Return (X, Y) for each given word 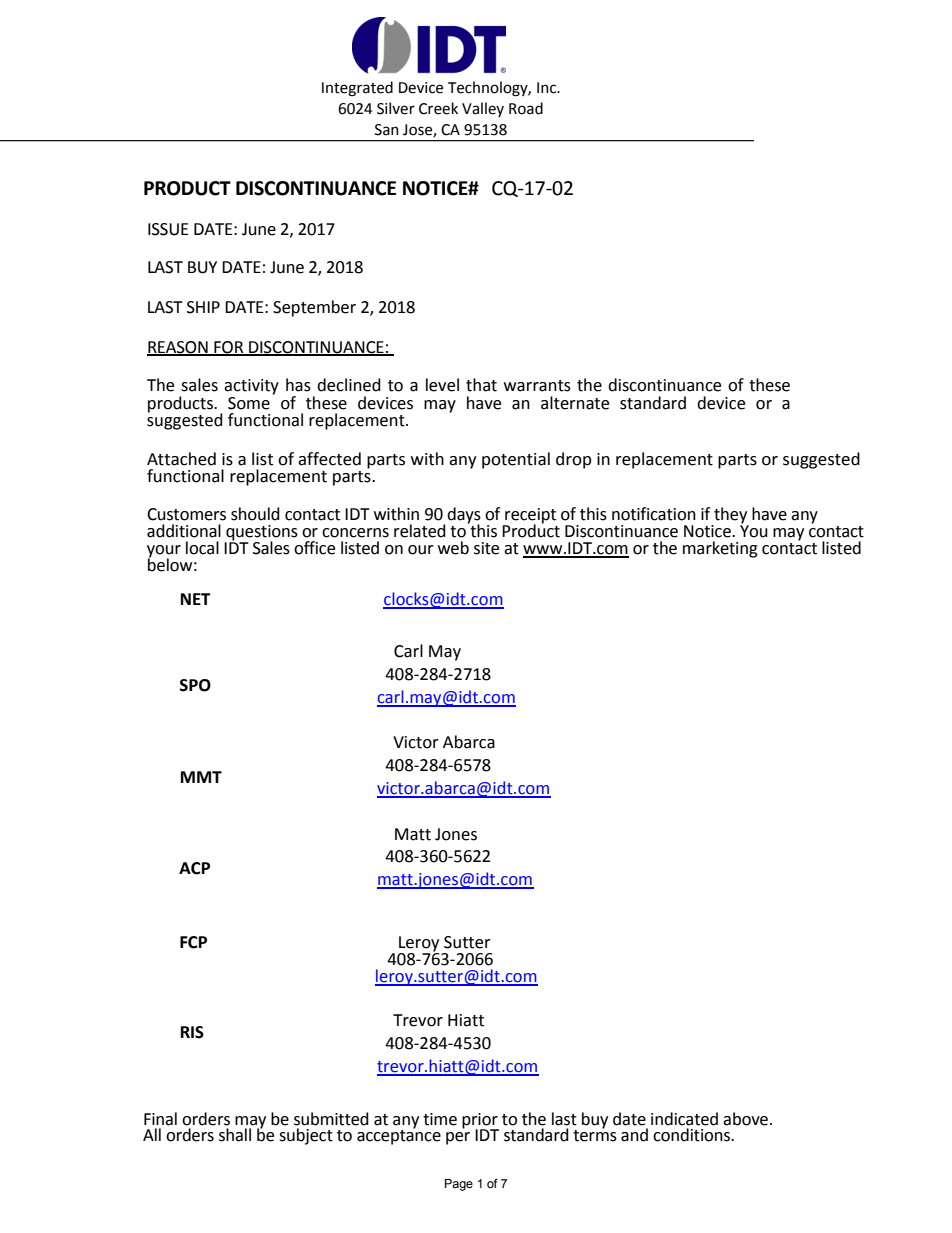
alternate (575, 403)
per (458, 1138)
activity (251, 387)
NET (196, 599)
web (453, 548)
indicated (684, 1119)
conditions (693, 1135)
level (442, 385)
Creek (438, 108)
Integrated (357, 89)
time (440, 1119)
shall (235, 1135)
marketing (720, 549)
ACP (194, 868)
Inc (547, 88)
